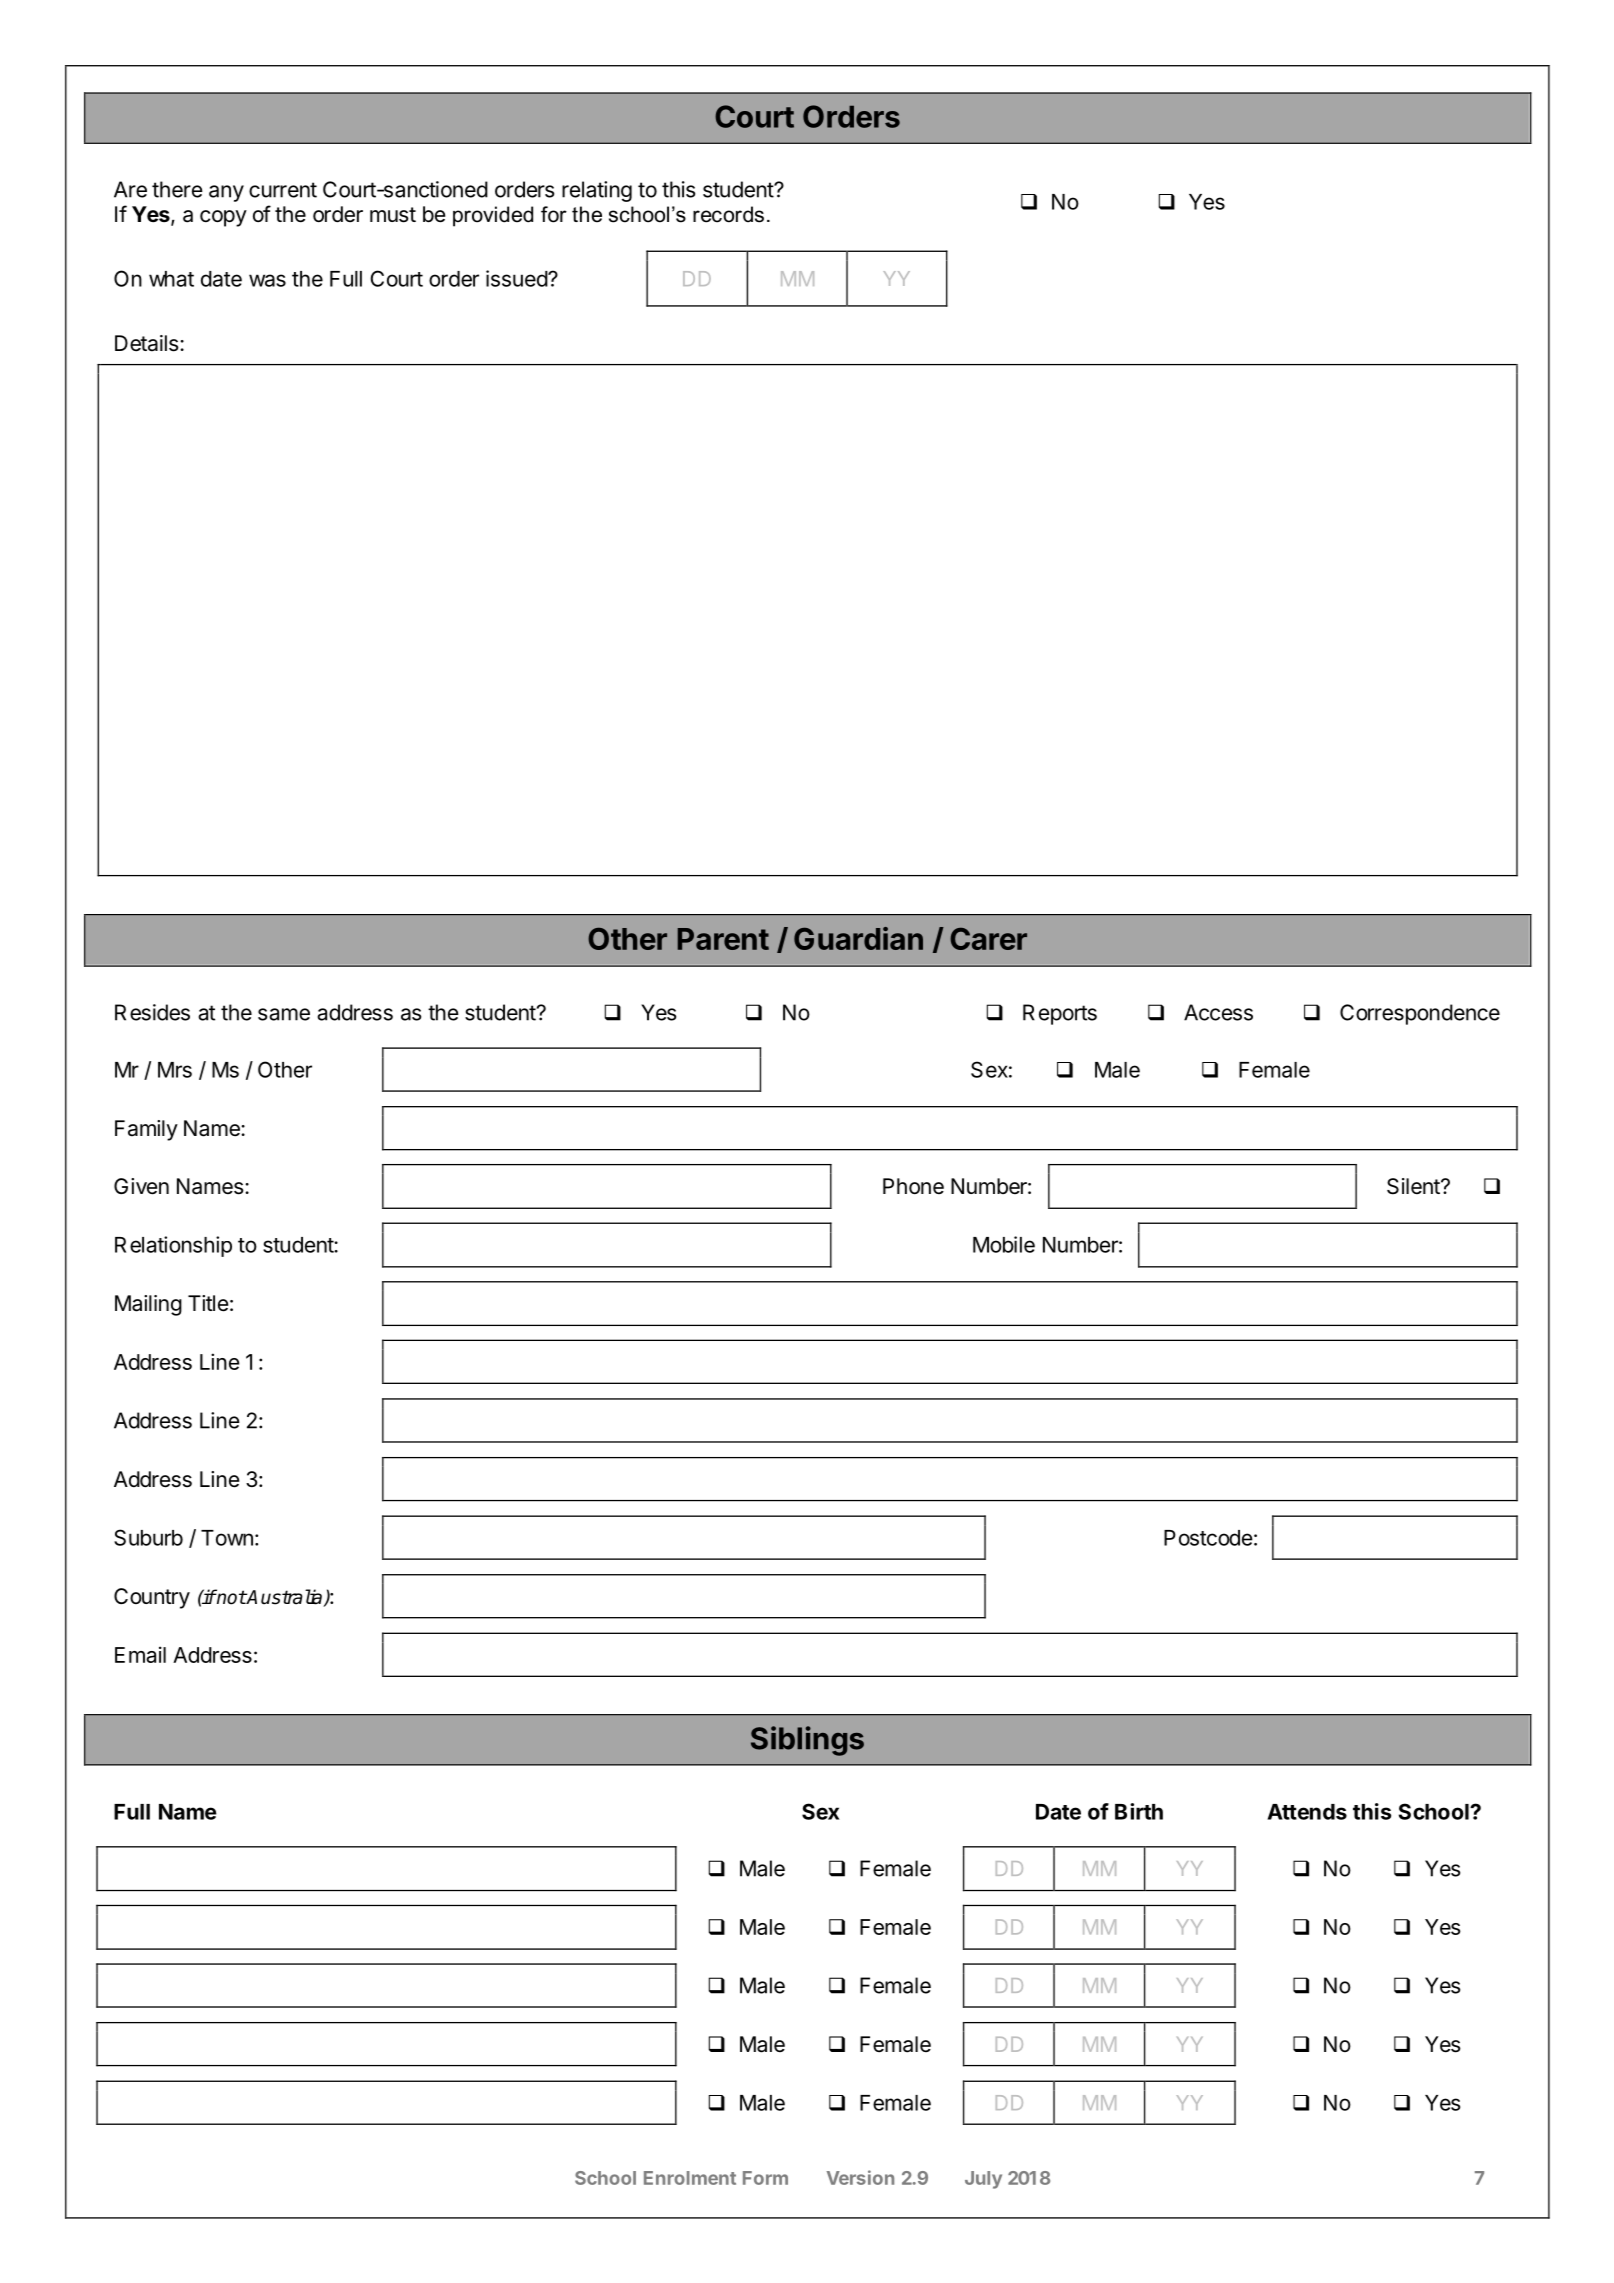 The height and width of the page is (2283, 1614). Describe the element at coordinates (690, 2178) in the page. I see `Enrolment` at that location.
